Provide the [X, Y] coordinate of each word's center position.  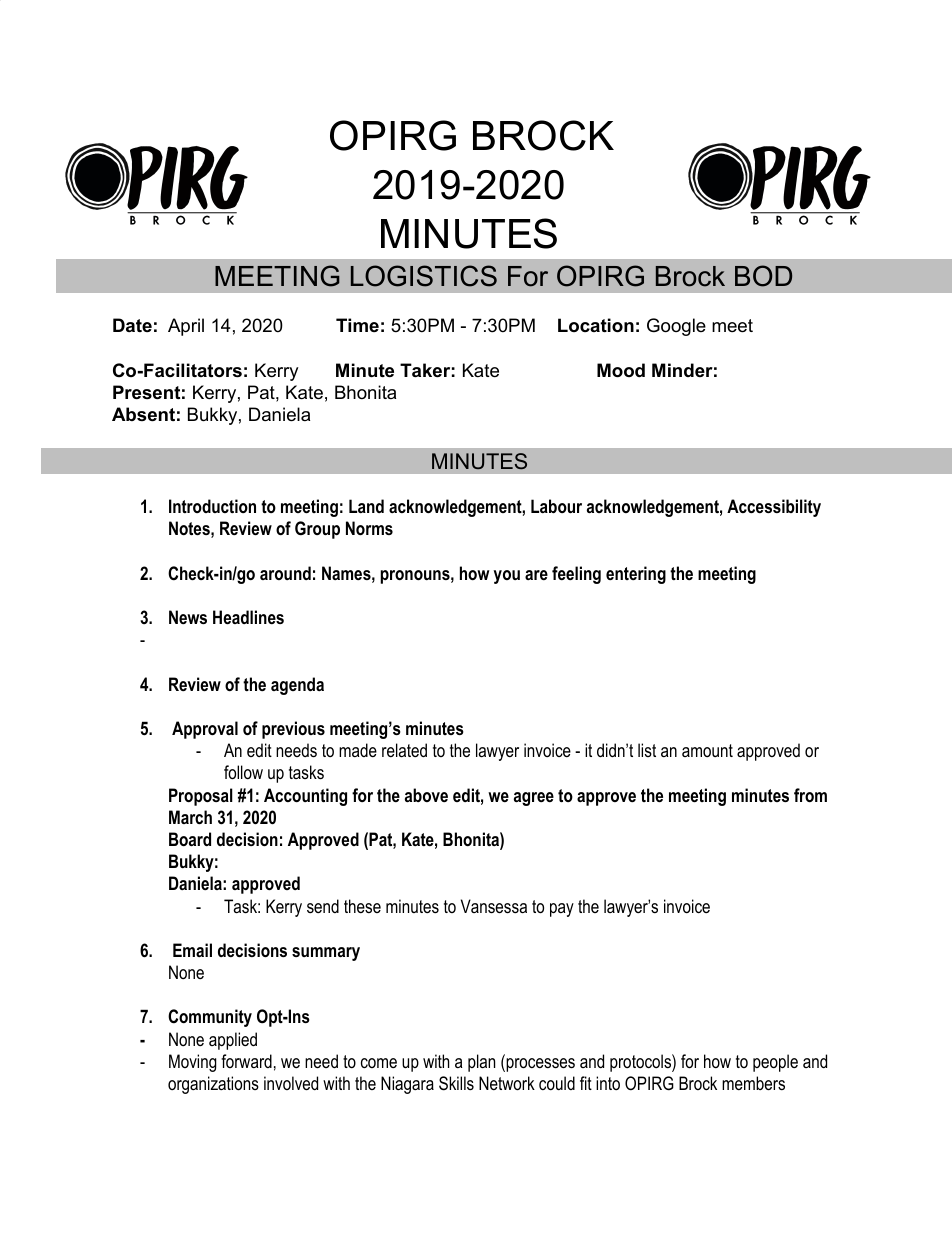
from [810, 795]
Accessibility [774, 508]
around [285, 573]
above [426, 795]
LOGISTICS [424, 276]
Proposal [201, 797]
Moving [193, 1063]
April [186, 327]
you [506, 577]
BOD [763, 276]
